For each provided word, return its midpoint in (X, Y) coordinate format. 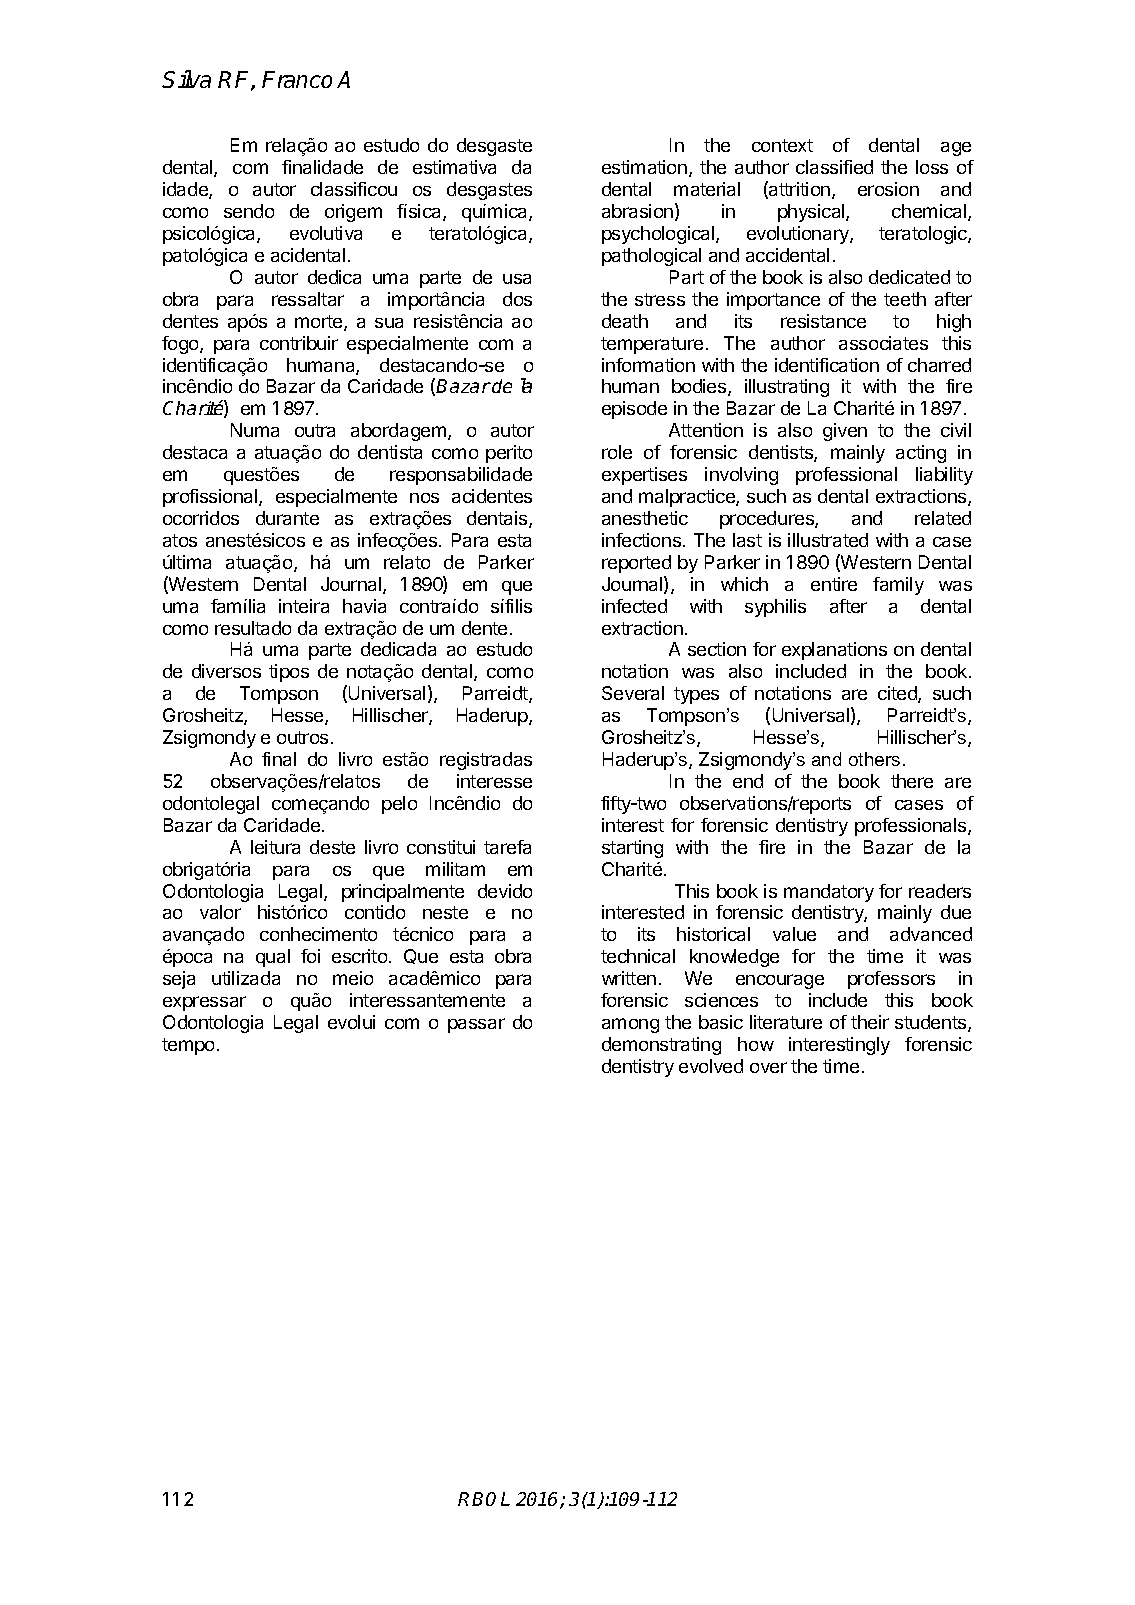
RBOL (484, 1499)
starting (632, 849)
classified (834, 167)
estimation (644, 167)
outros (302, 737)
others (874, 759)
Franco (297, 79)
